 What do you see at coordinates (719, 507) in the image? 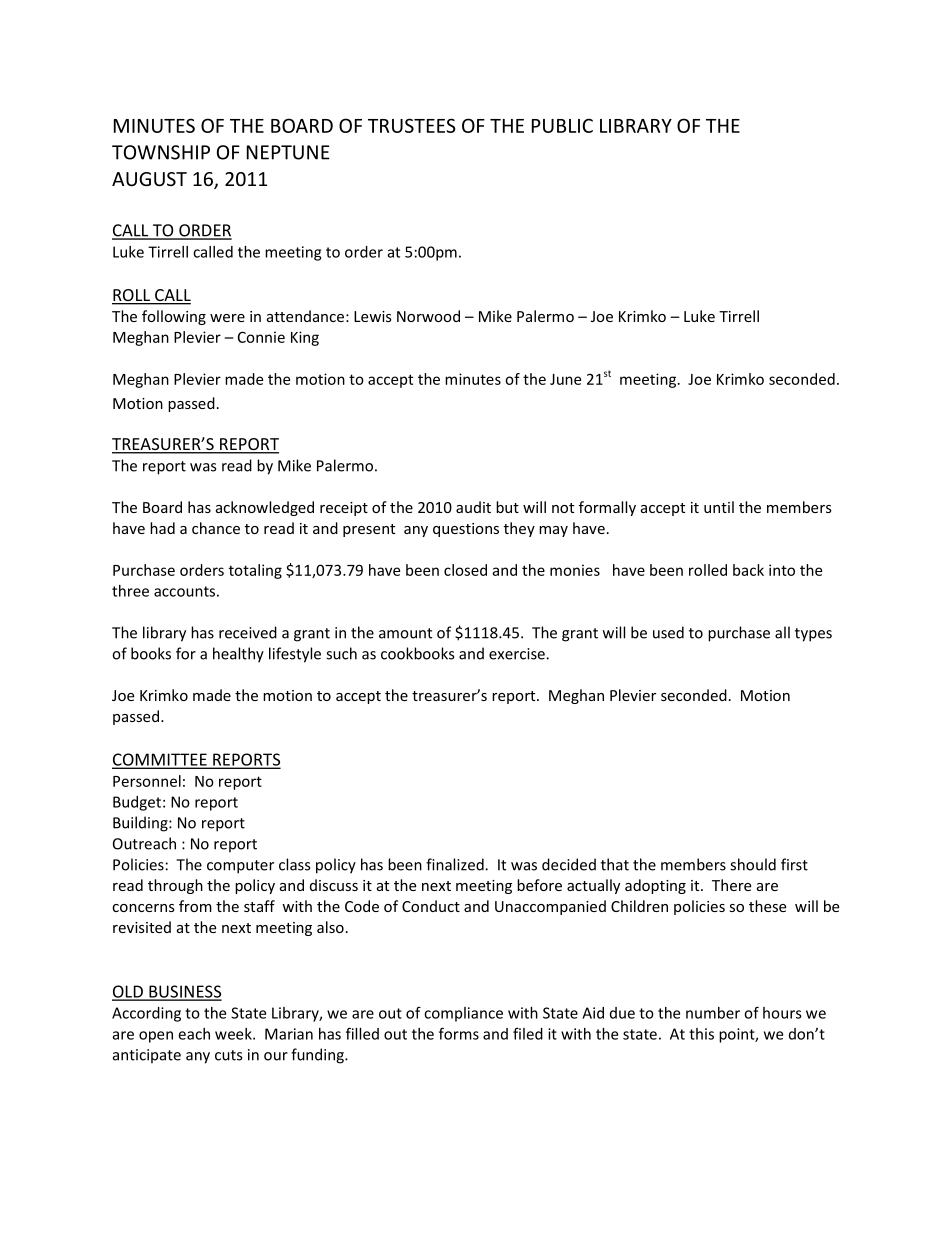
I see `until` at bounding box center [719, 507].
